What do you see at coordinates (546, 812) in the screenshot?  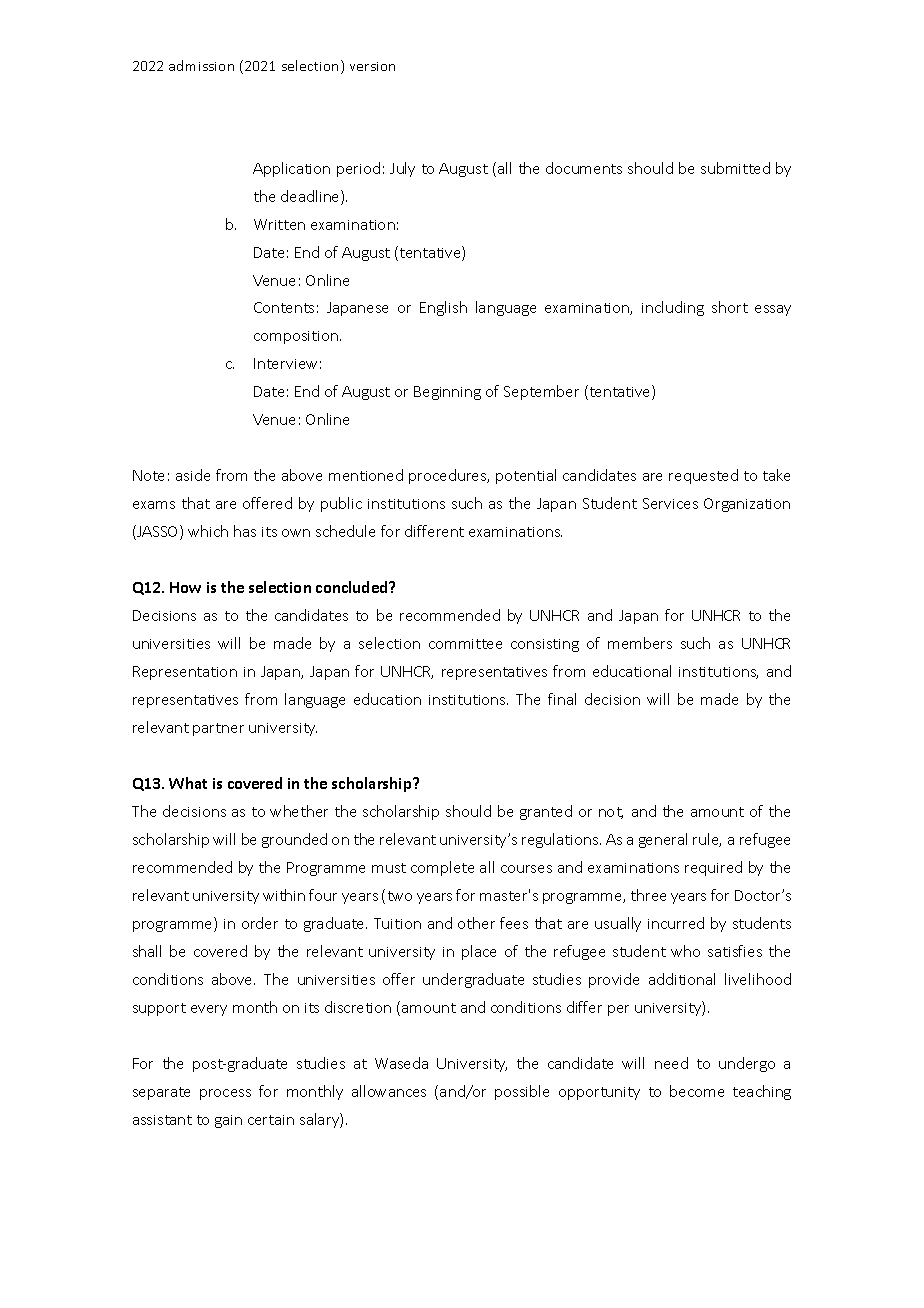 I see `granted` at bounding box center [546, 812].
